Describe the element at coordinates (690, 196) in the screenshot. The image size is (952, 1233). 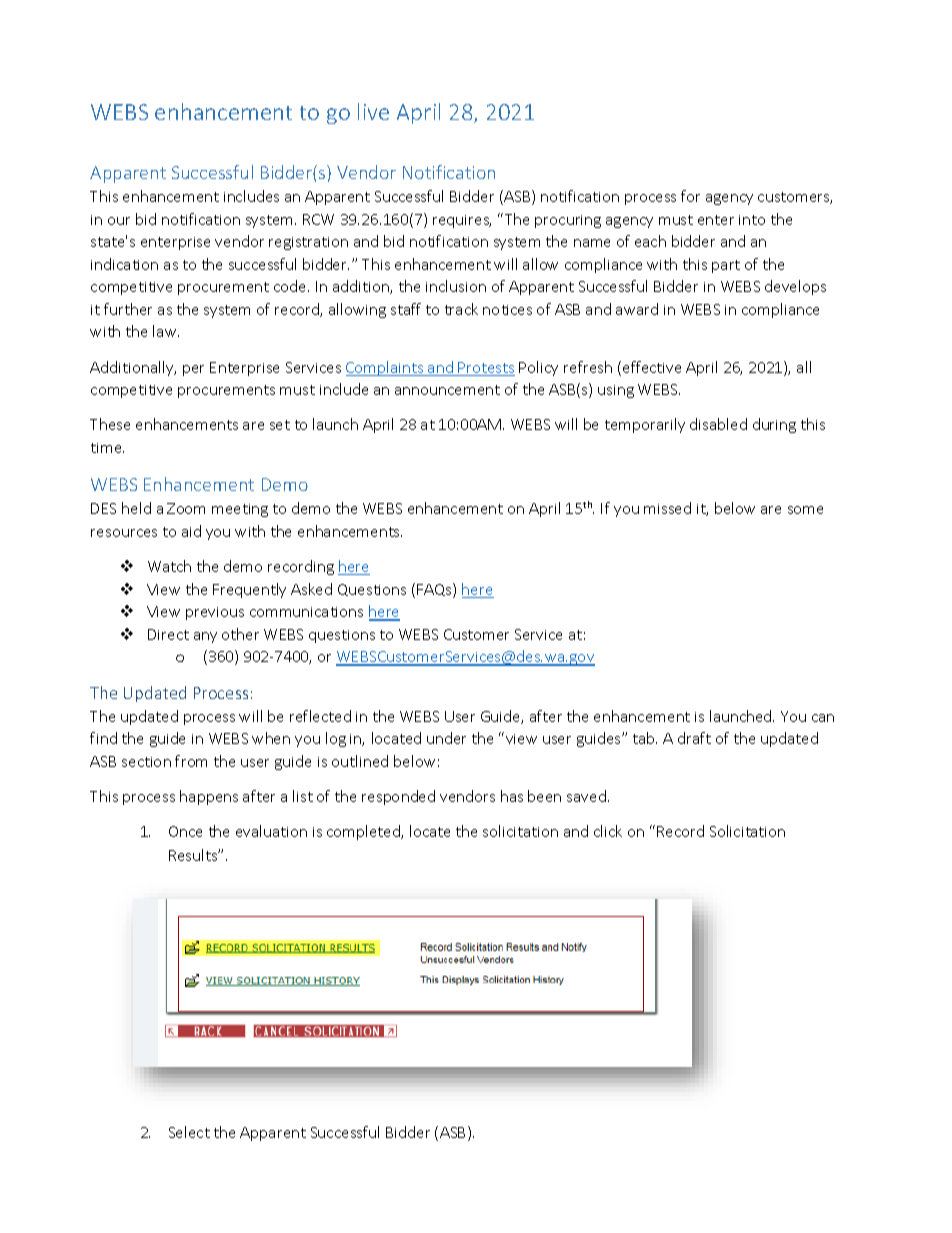
I see `for` at that location.
